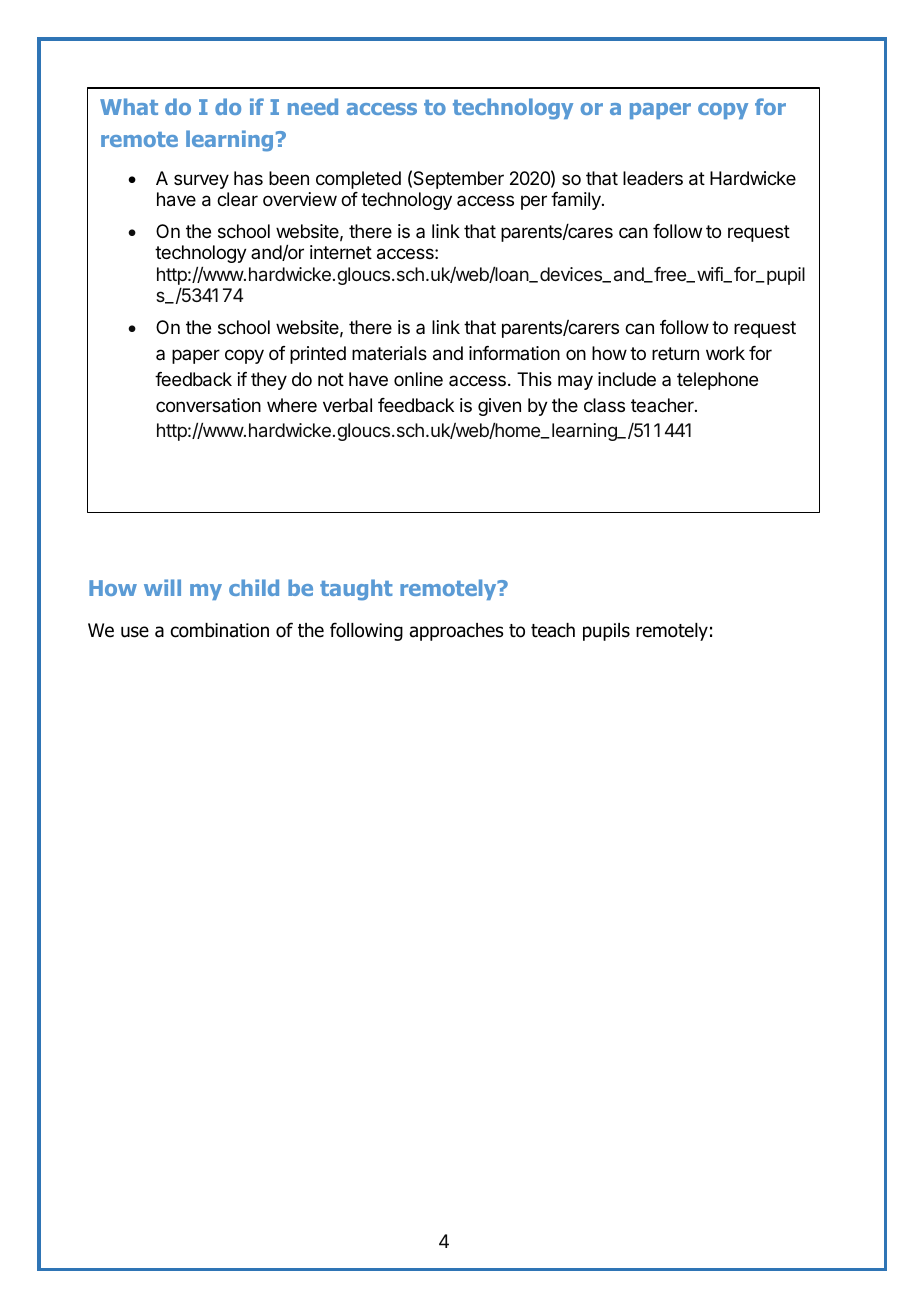 The height and width of the page is (1308, 924). What do you see at coordinates (129, 106) in the page?
I see `What` at bounding box center [129, 106].
